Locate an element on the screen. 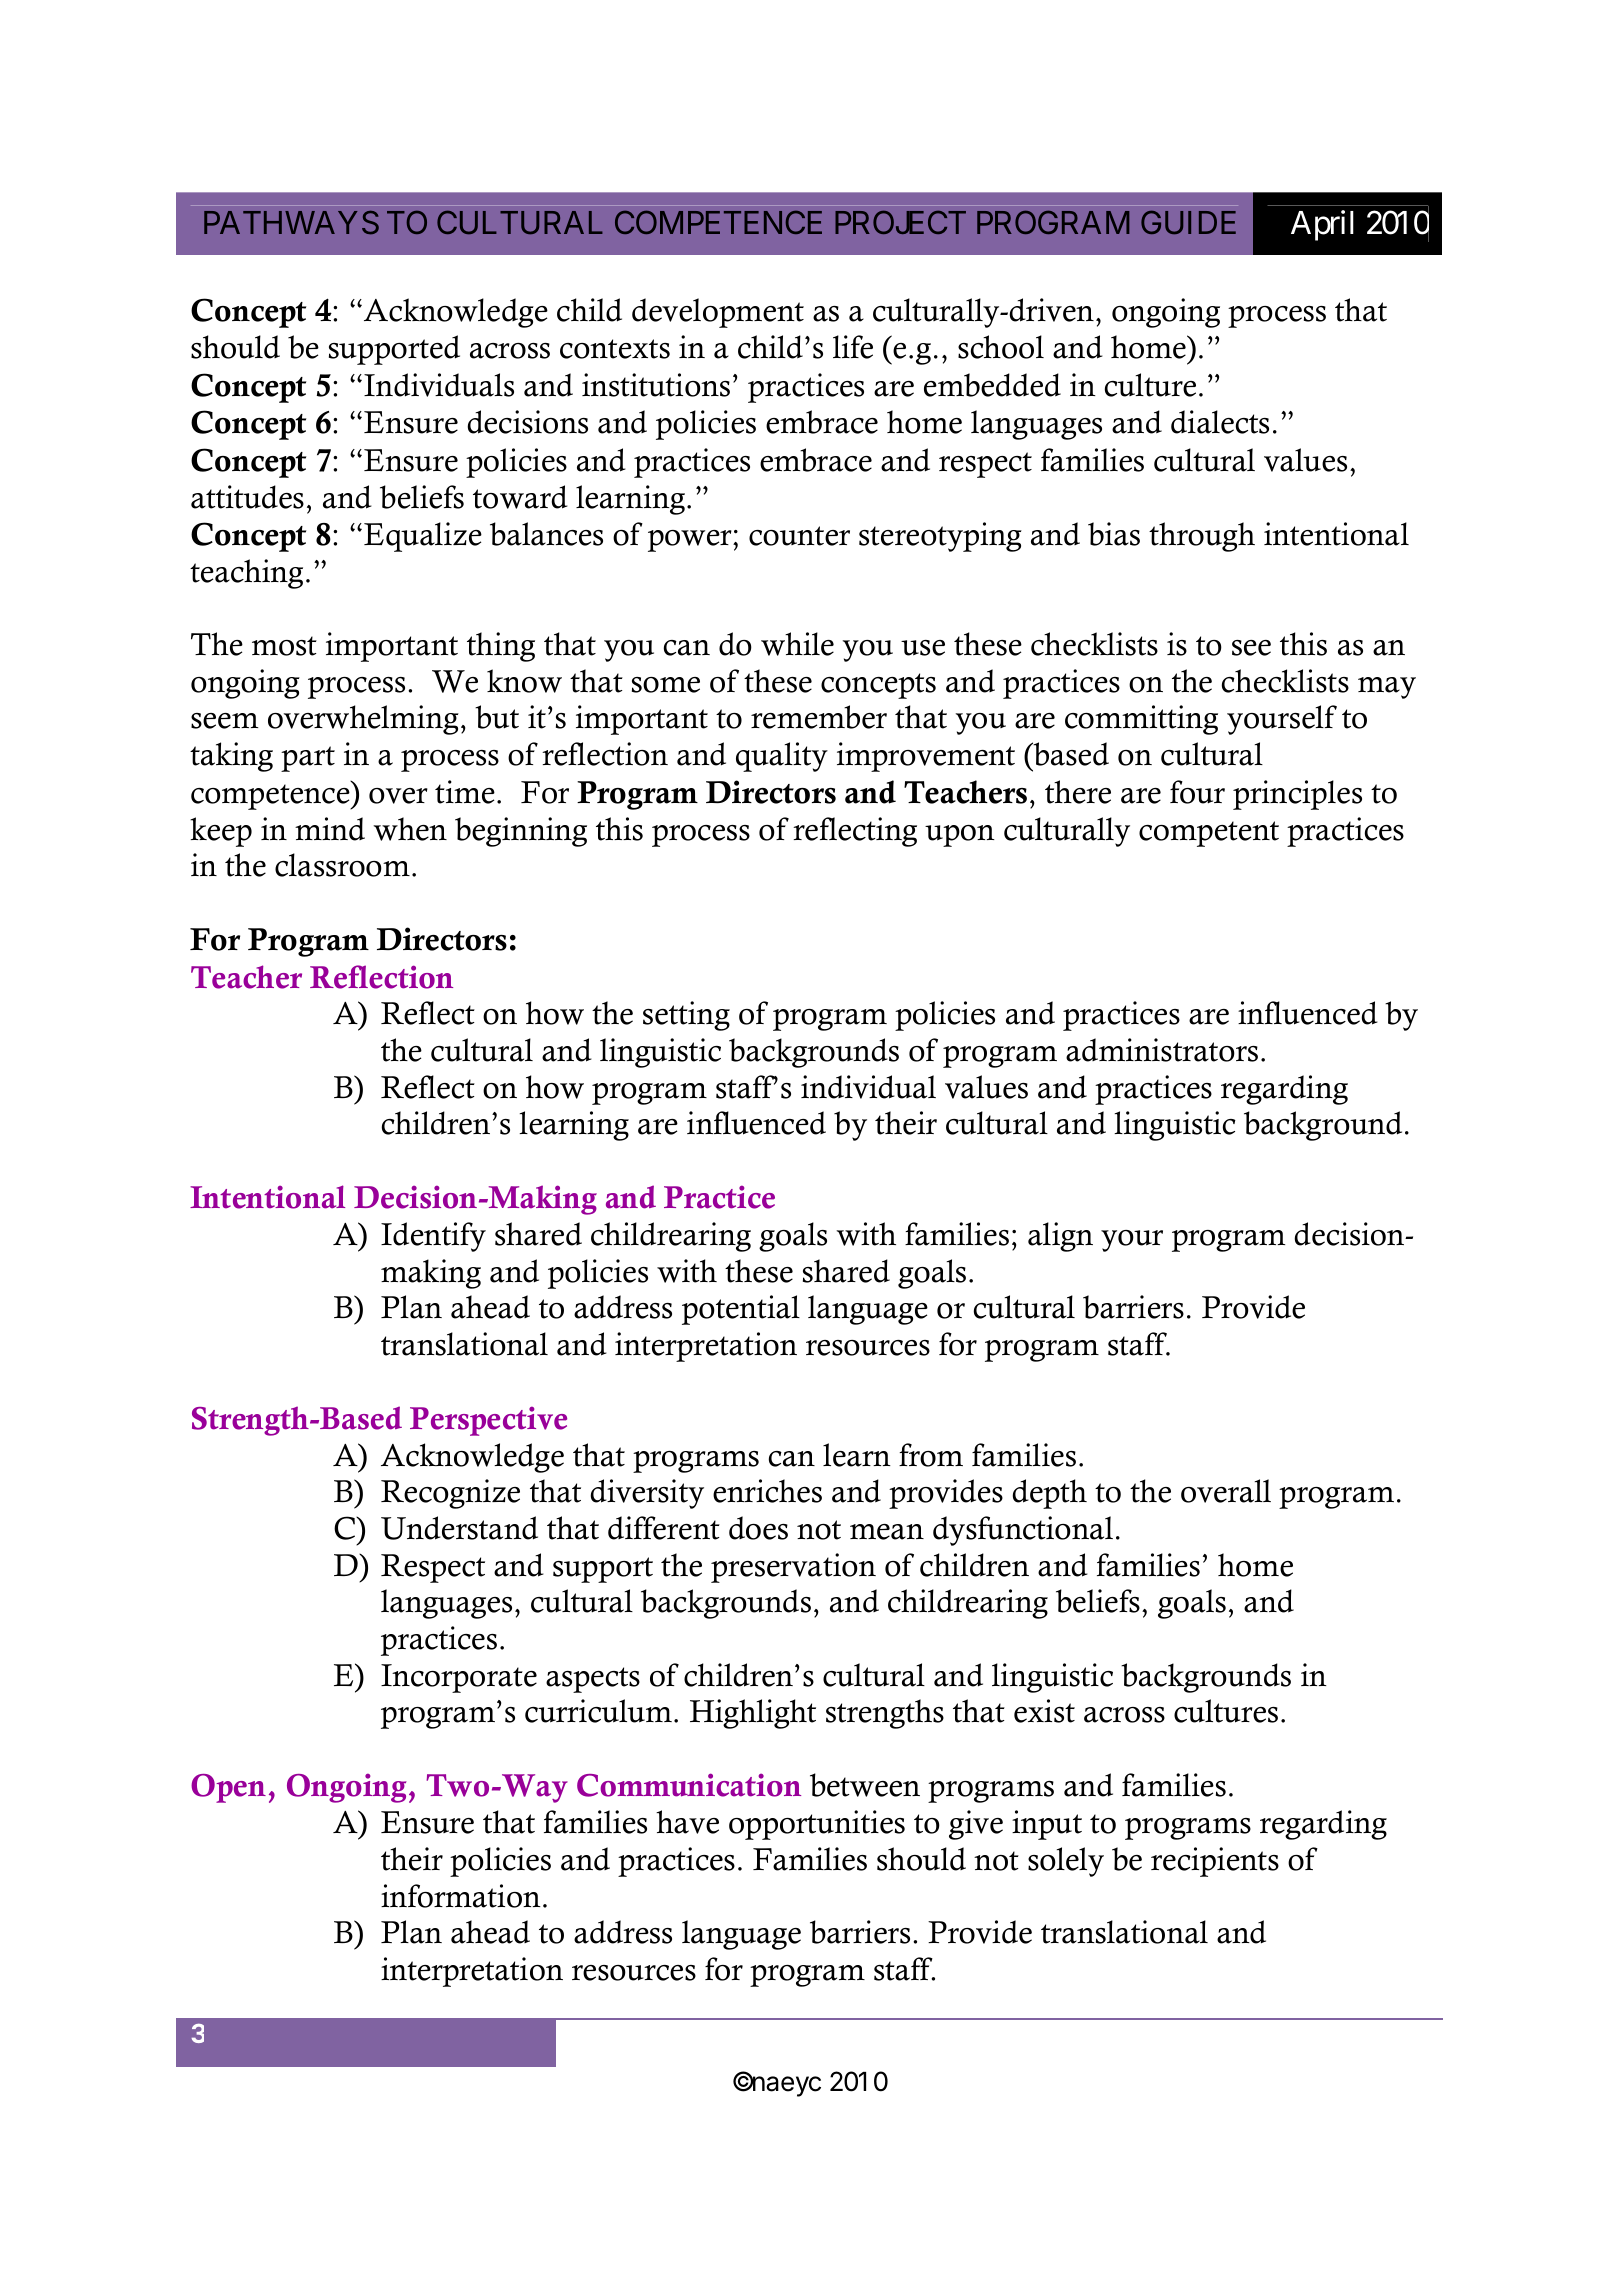 The width and height of the screenshot is (1617, 2289). mind is located at coordinates (330, 829).
